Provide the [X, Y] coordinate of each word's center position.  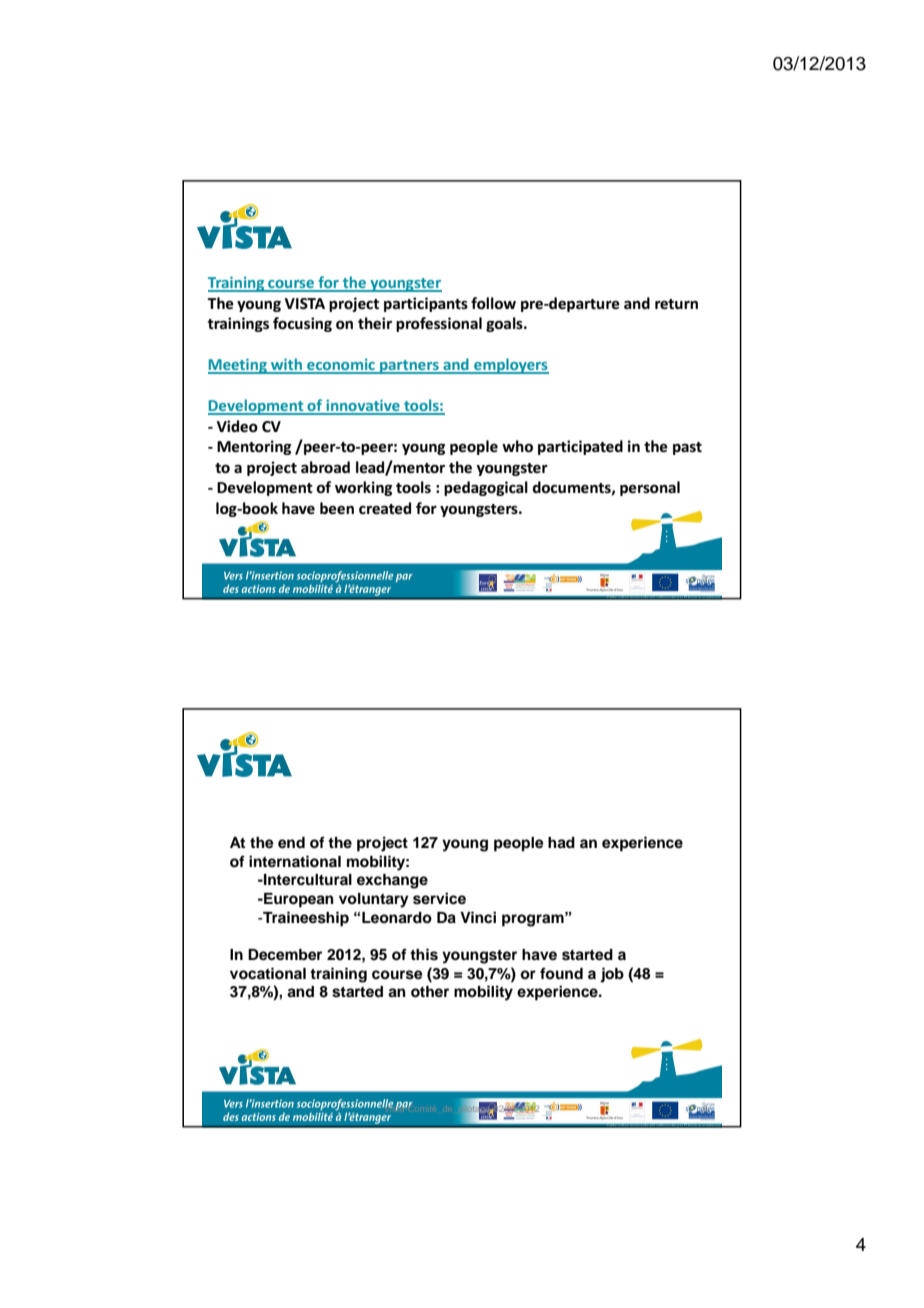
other [430, 992]
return [676, 304]
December [285, 955]
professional [439, 324]
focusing [302, 324]
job [612, 975]
